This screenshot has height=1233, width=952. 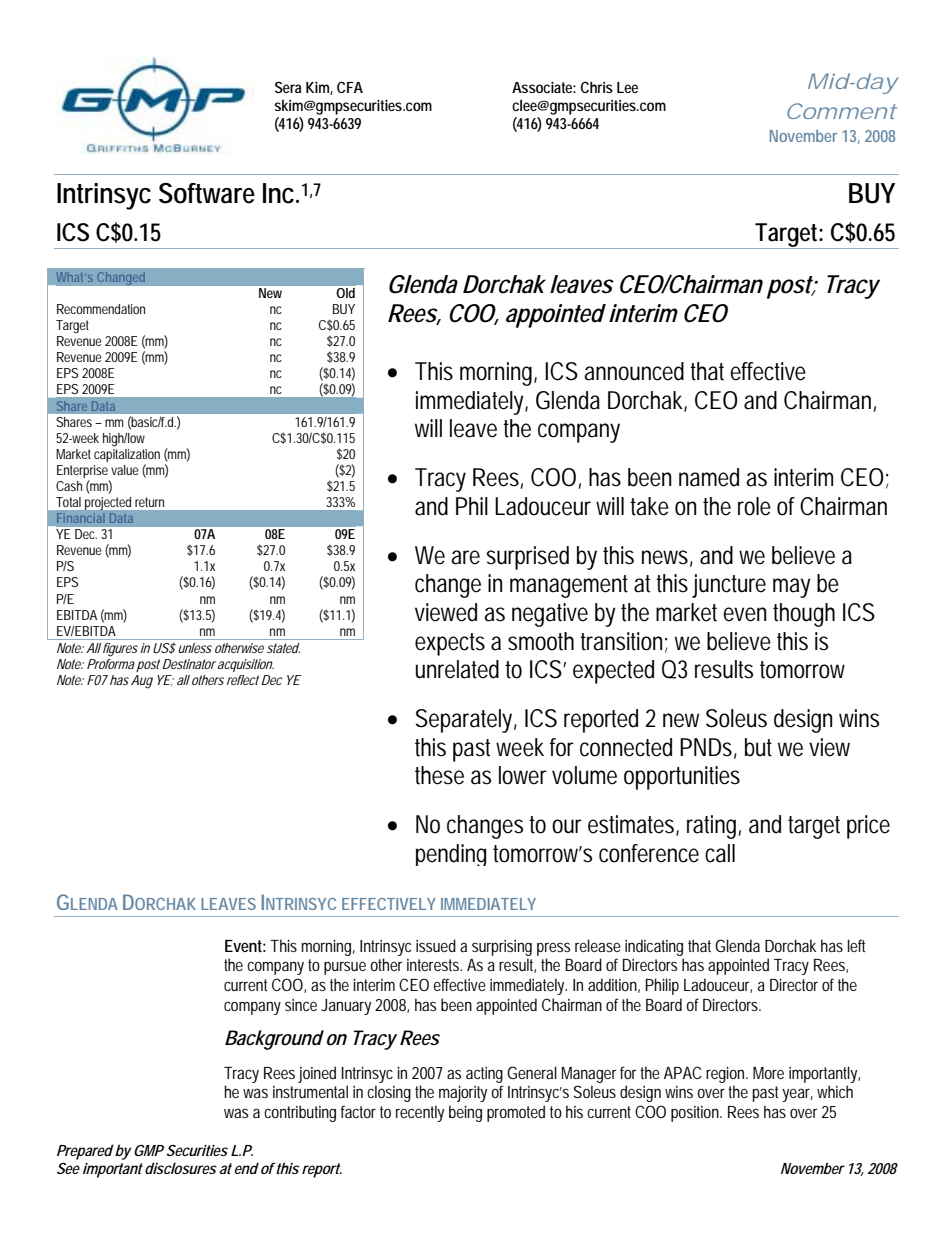 I want to click on unless, so click(x=195, y=648).
